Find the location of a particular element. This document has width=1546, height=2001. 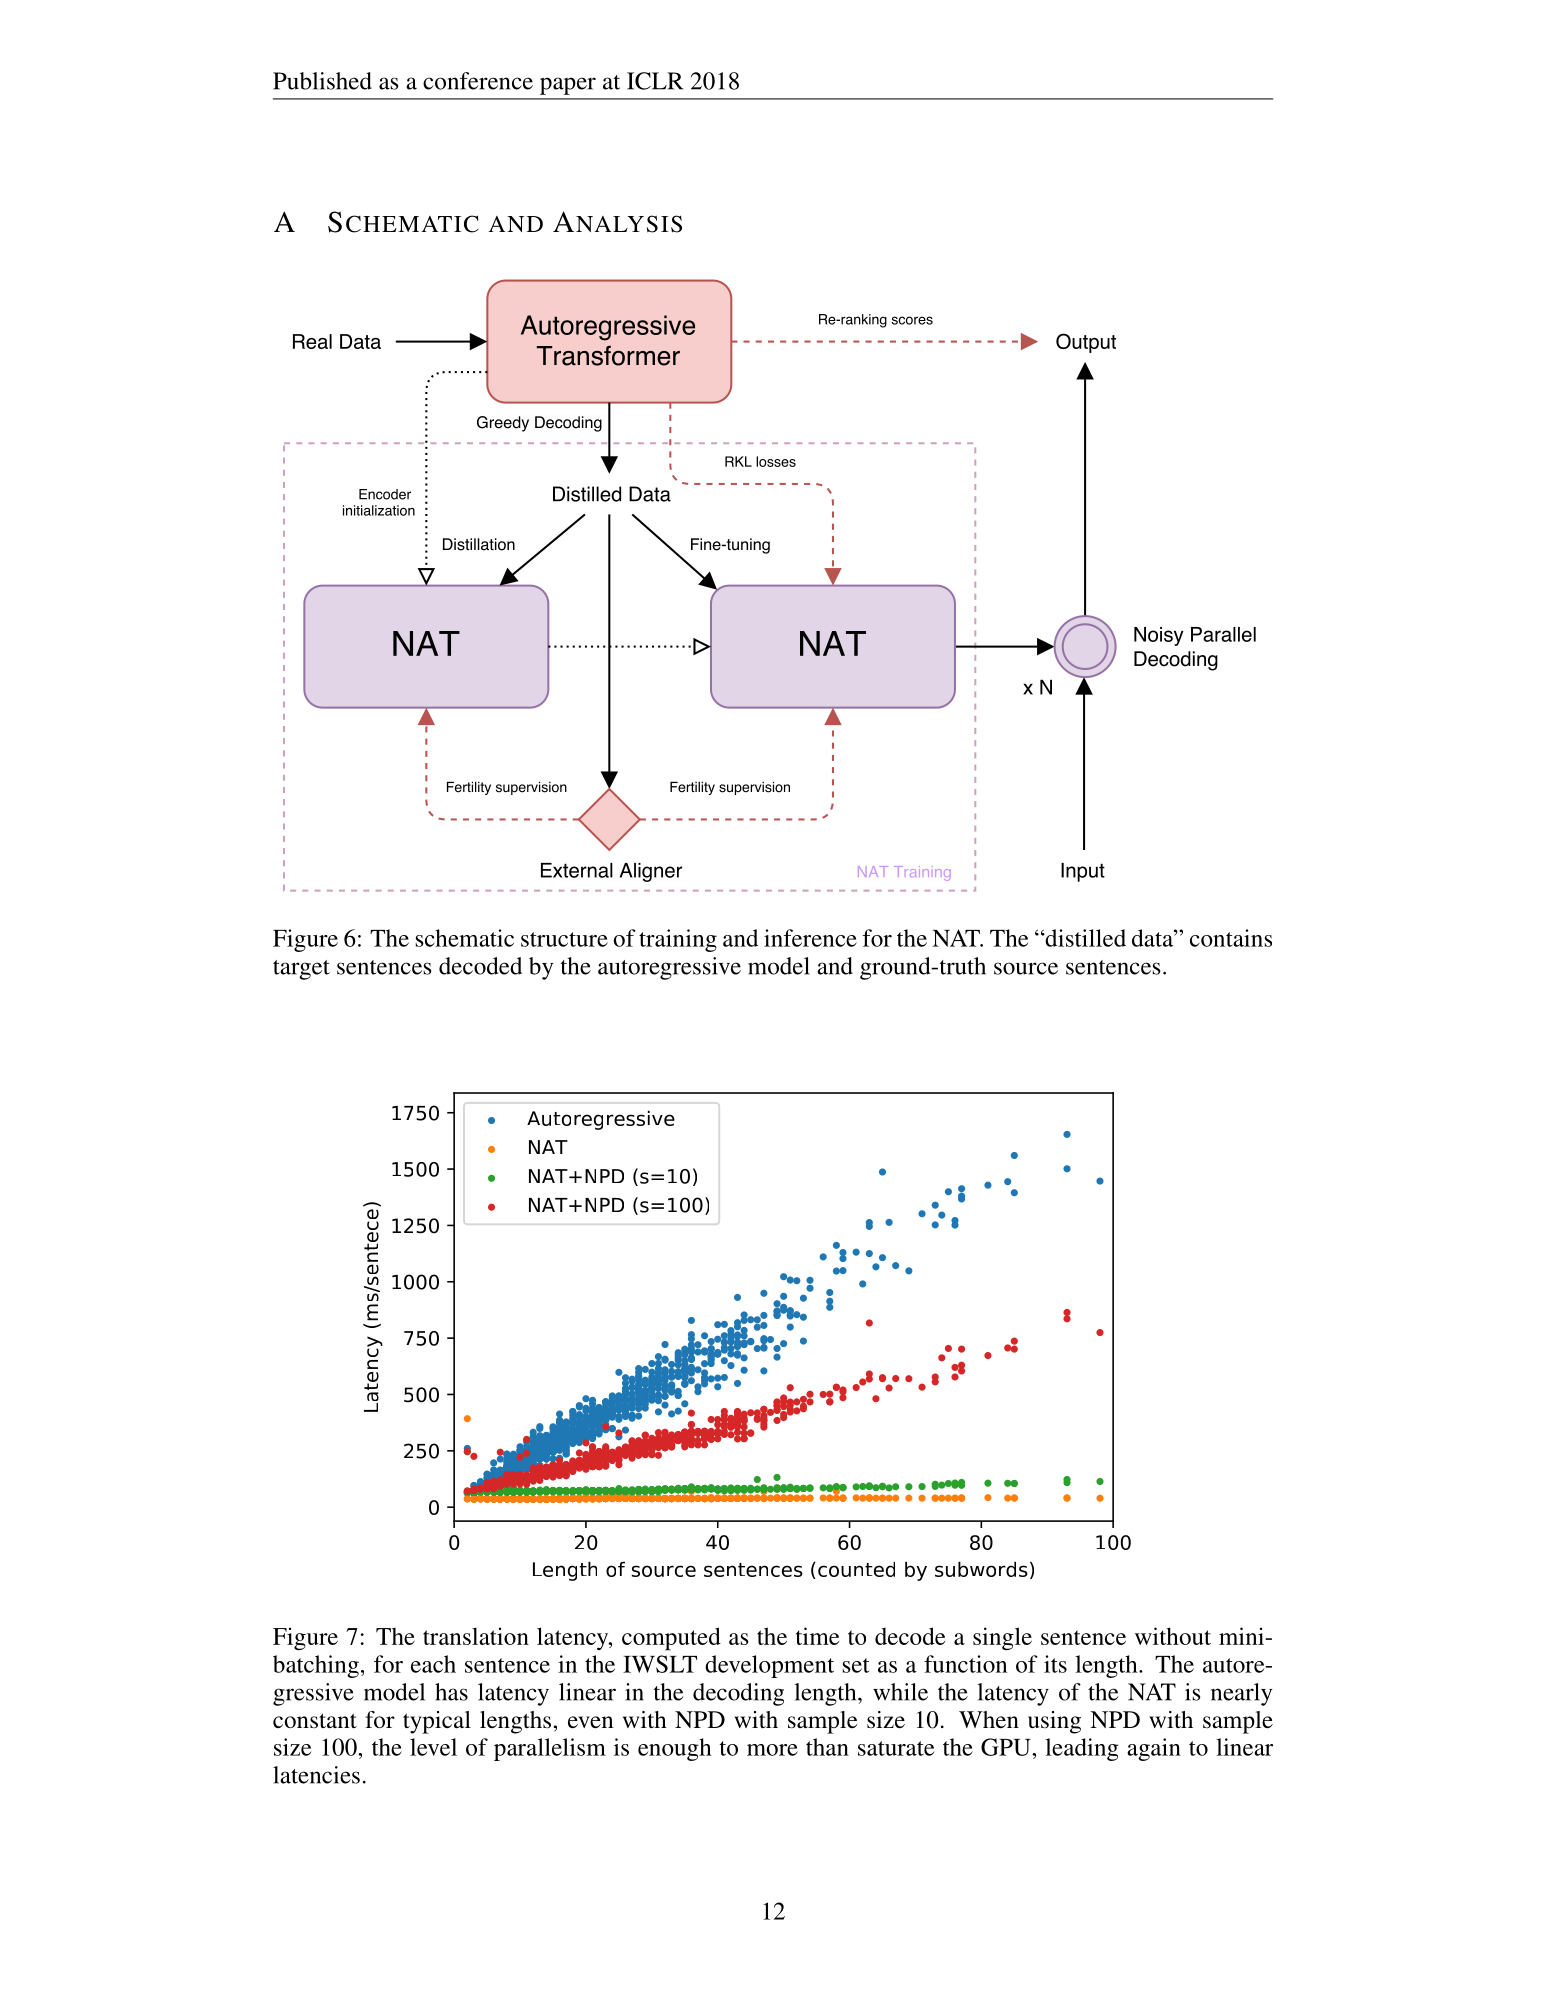

again is located at coordinates (1154, 1749).
